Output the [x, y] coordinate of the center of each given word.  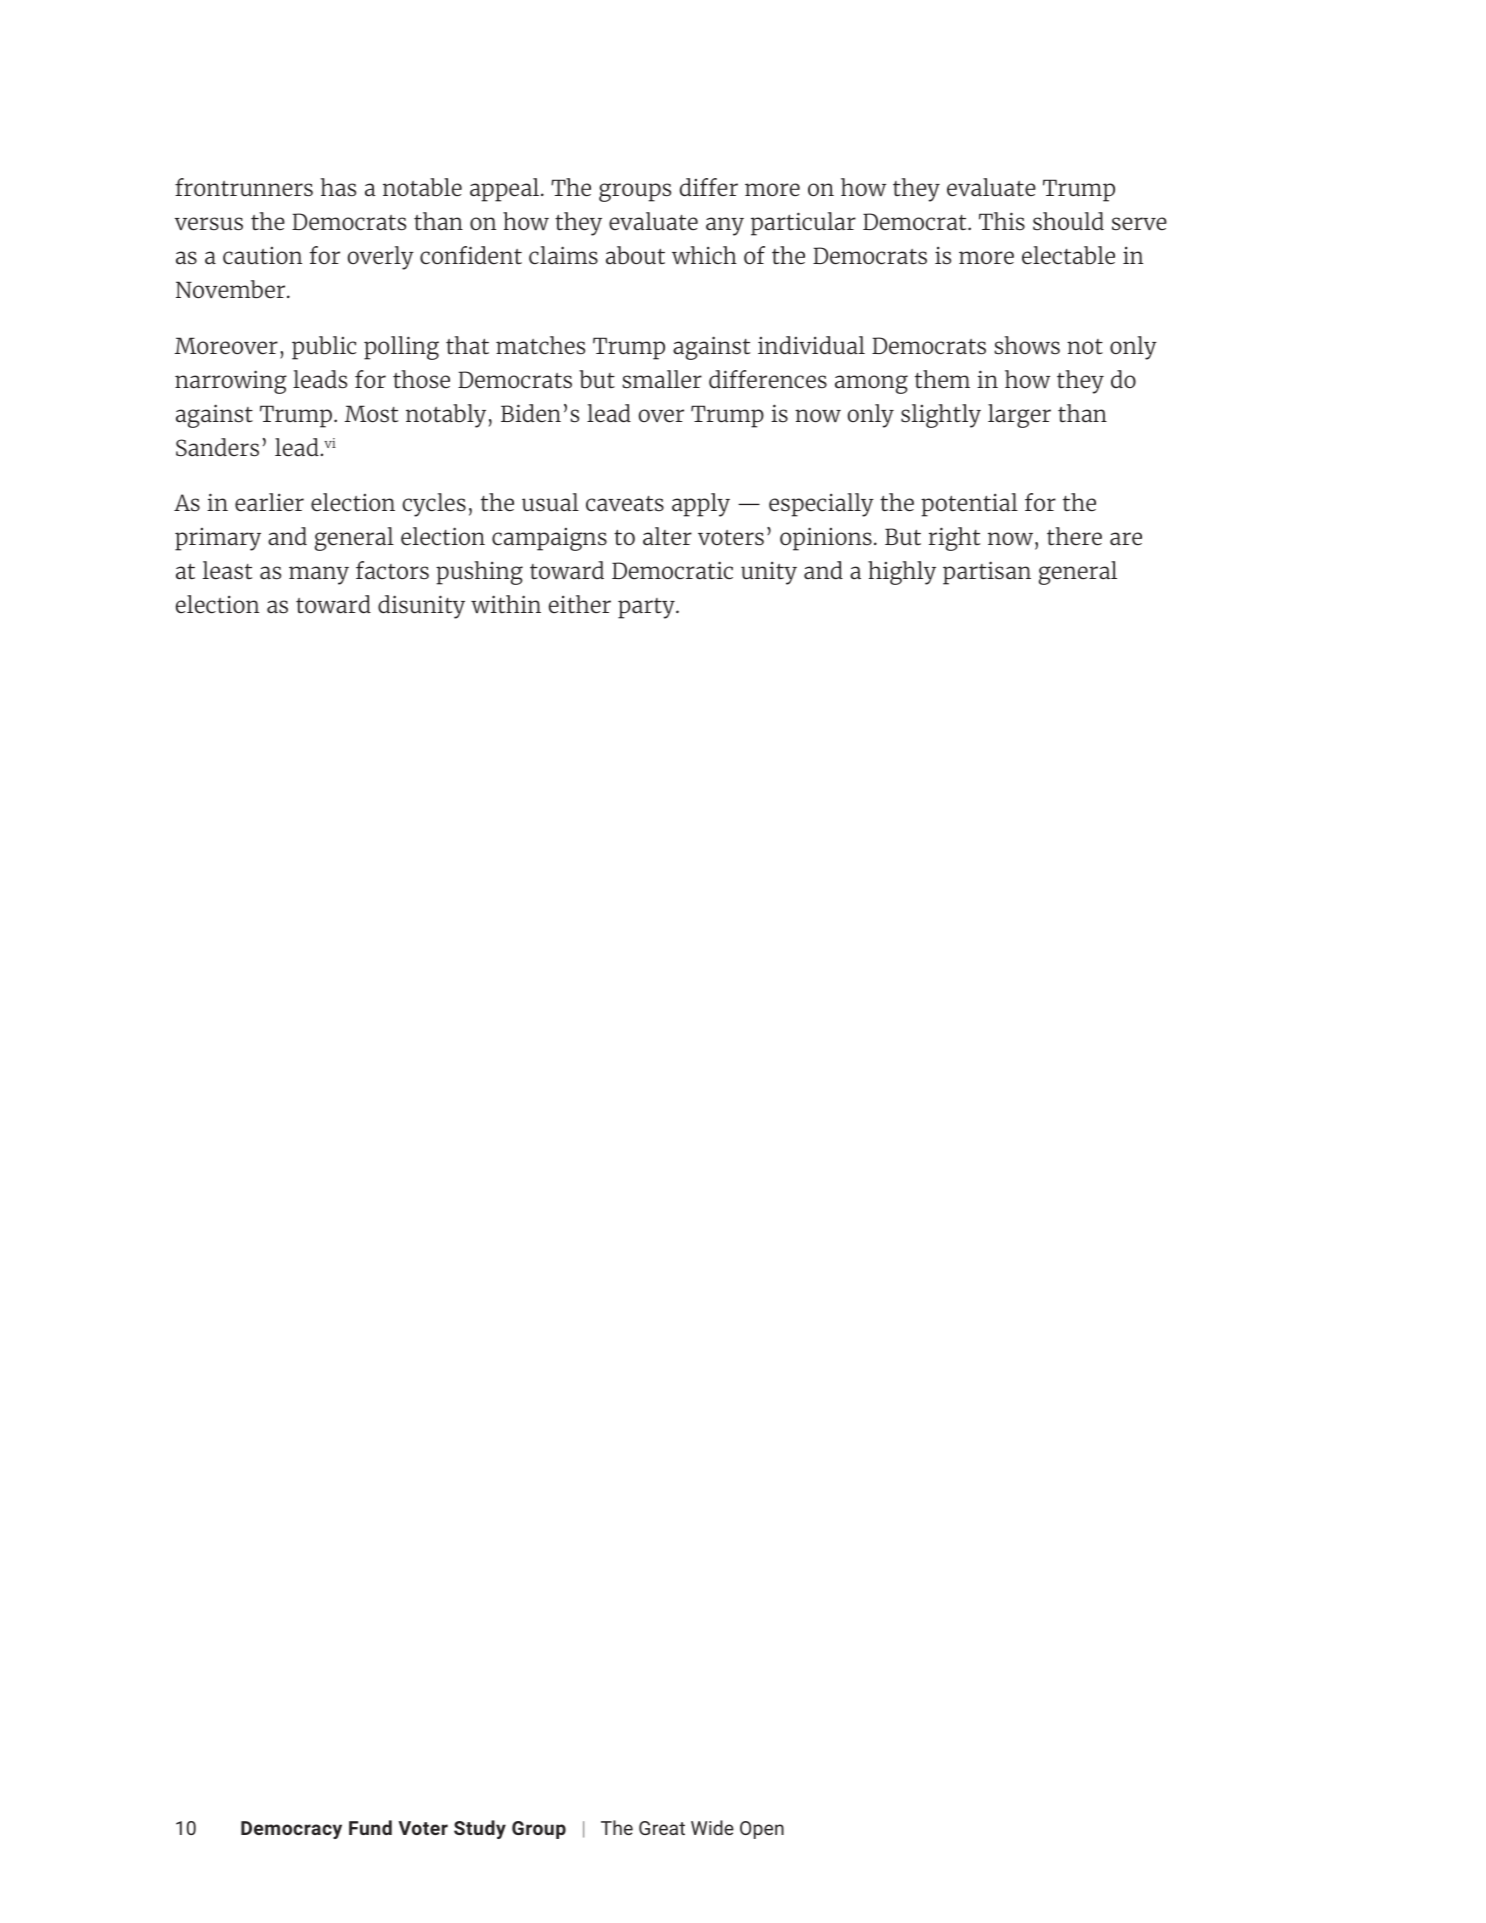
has [338, 187]
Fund [370, 1827]
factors [392, 570]
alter [667, 536]
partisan [987, 573]
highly [902, 573]
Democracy [291, 1830]
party [647, 608]
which [704, 255]
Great [662, 1828]
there [1074, 536]
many [319, 575]
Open [762, 1830]
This [1002, 221]
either [580, 604]
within [506, 604]
